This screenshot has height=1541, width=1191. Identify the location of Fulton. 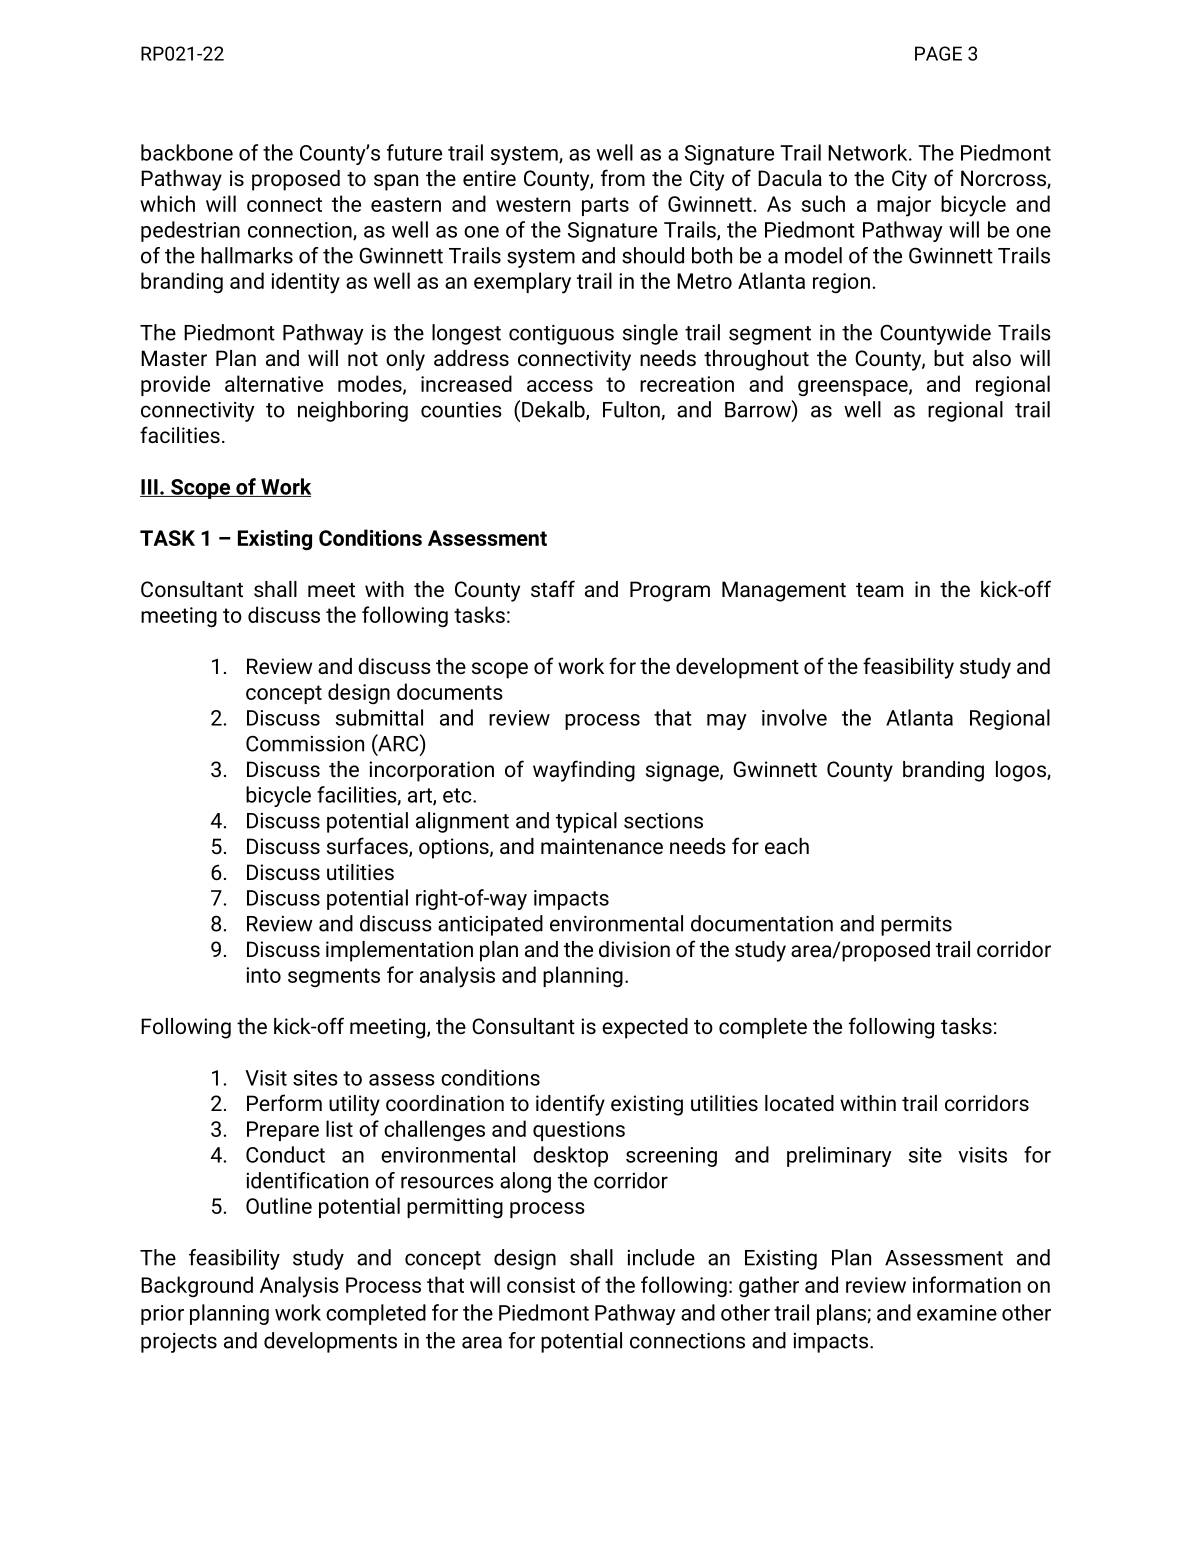
(632, 410).
